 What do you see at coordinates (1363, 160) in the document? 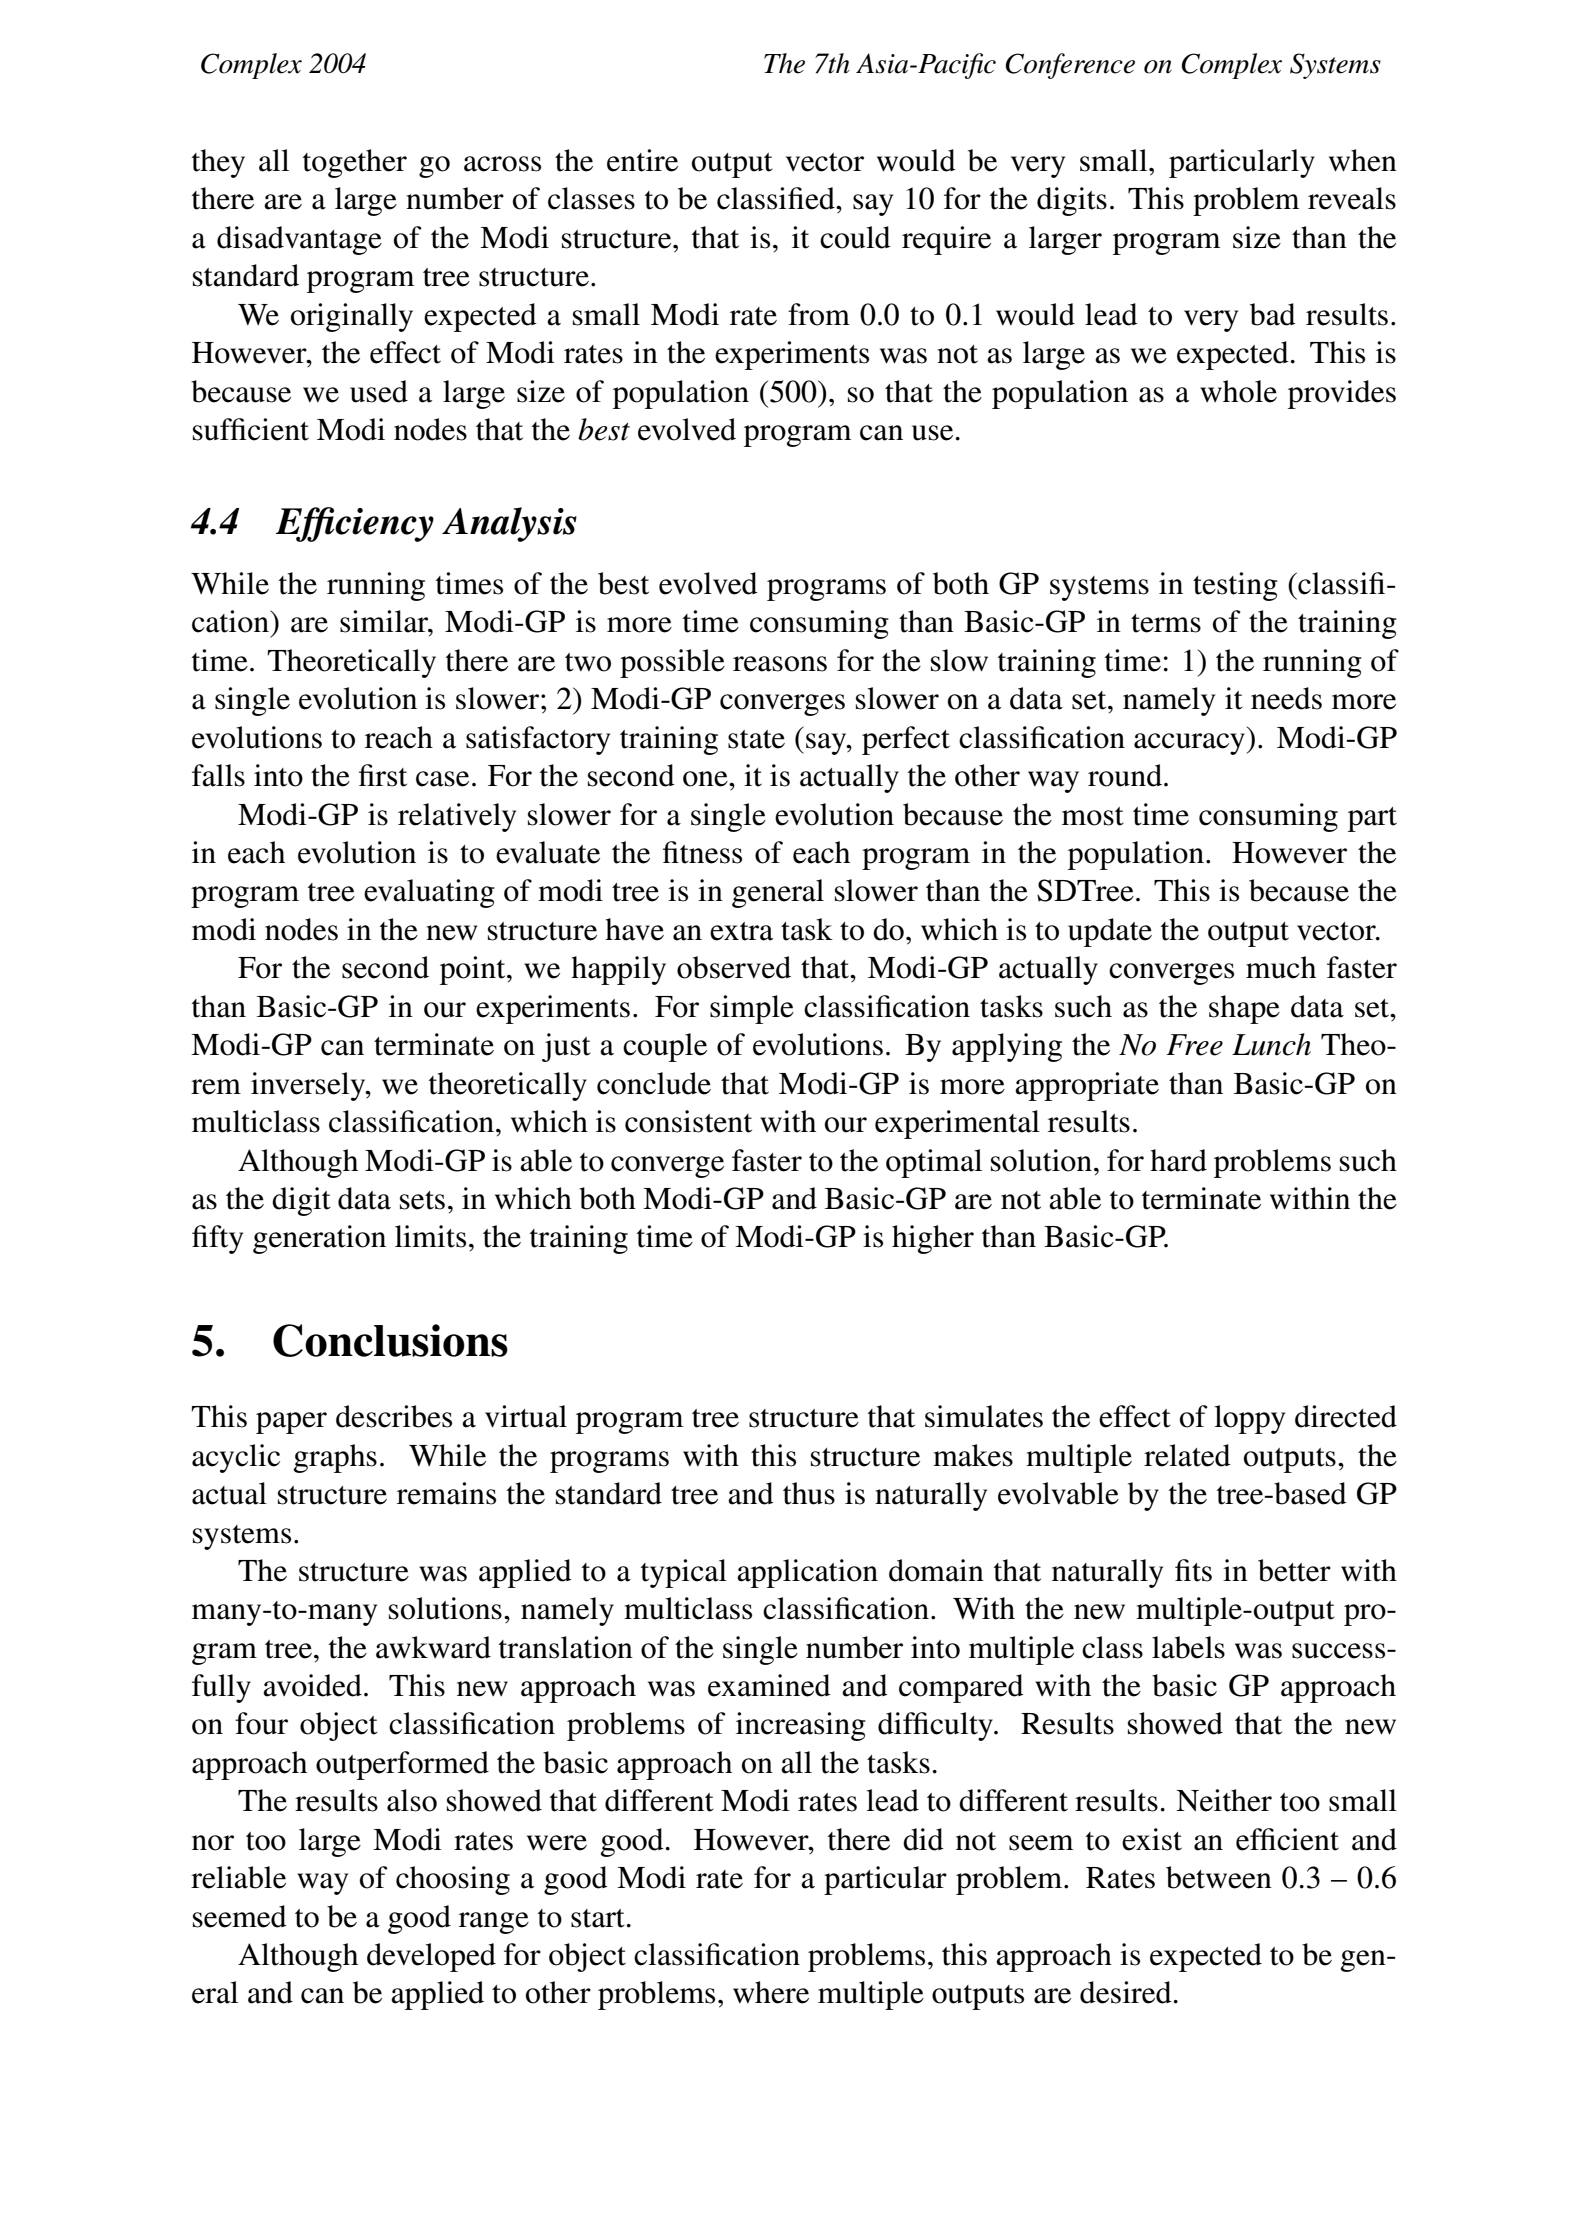
I see `when` at bounding box center [1363, 160].
